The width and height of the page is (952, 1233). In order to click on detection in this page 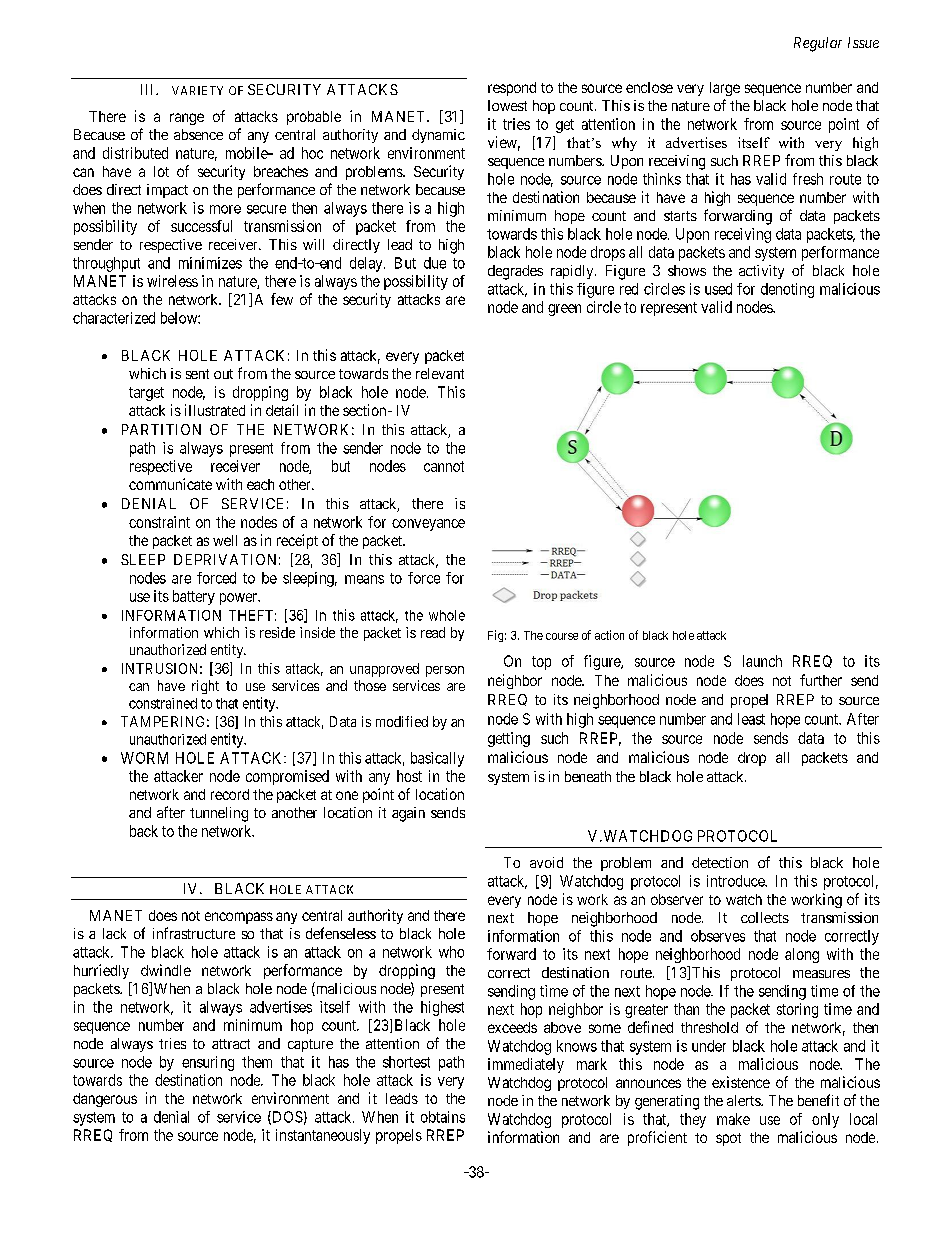, I will do `click(720, 862)`.
